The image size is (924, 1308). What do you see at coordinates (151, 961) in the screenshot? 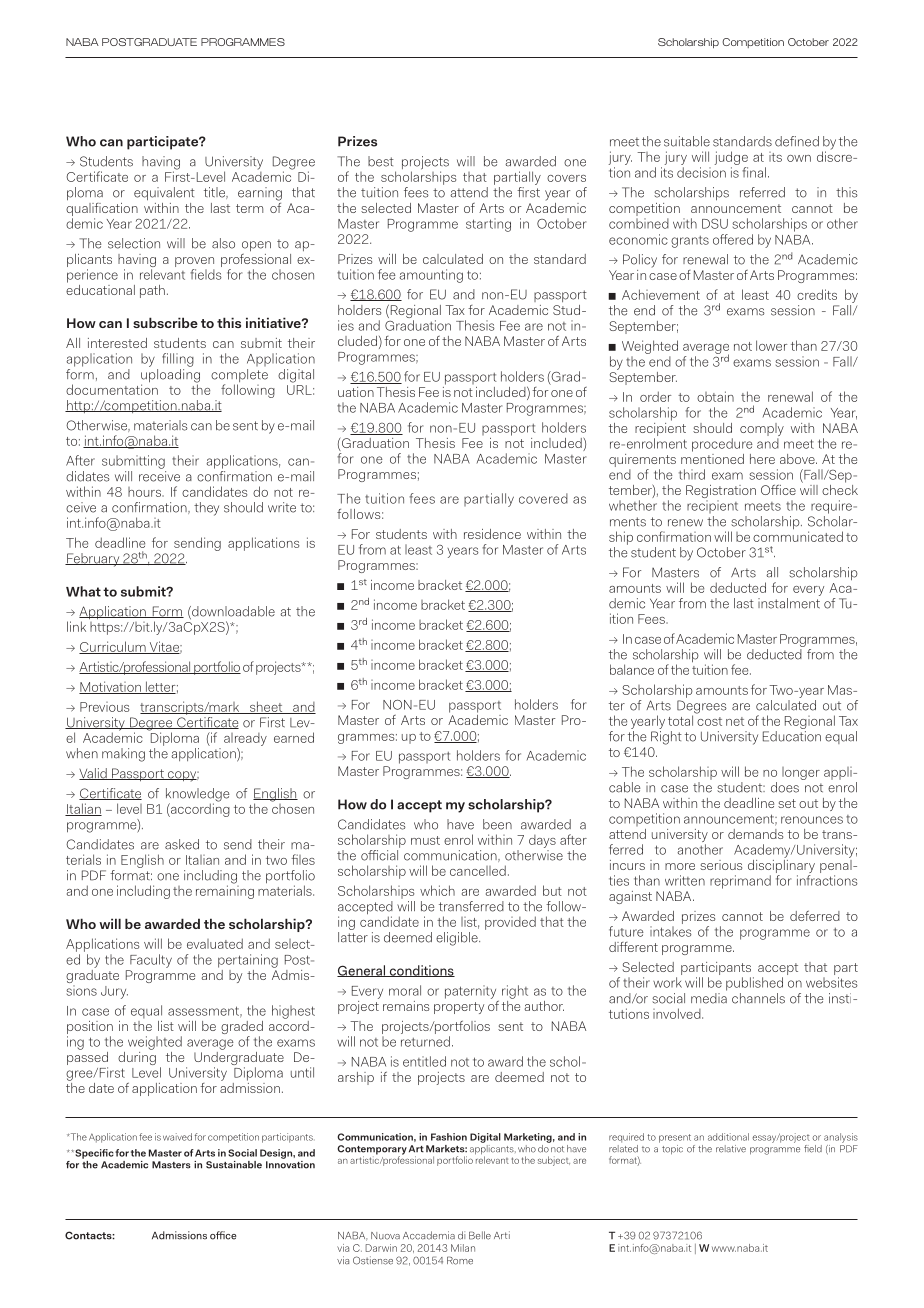
I see `Faculty` at bounding box center [151, 961].
